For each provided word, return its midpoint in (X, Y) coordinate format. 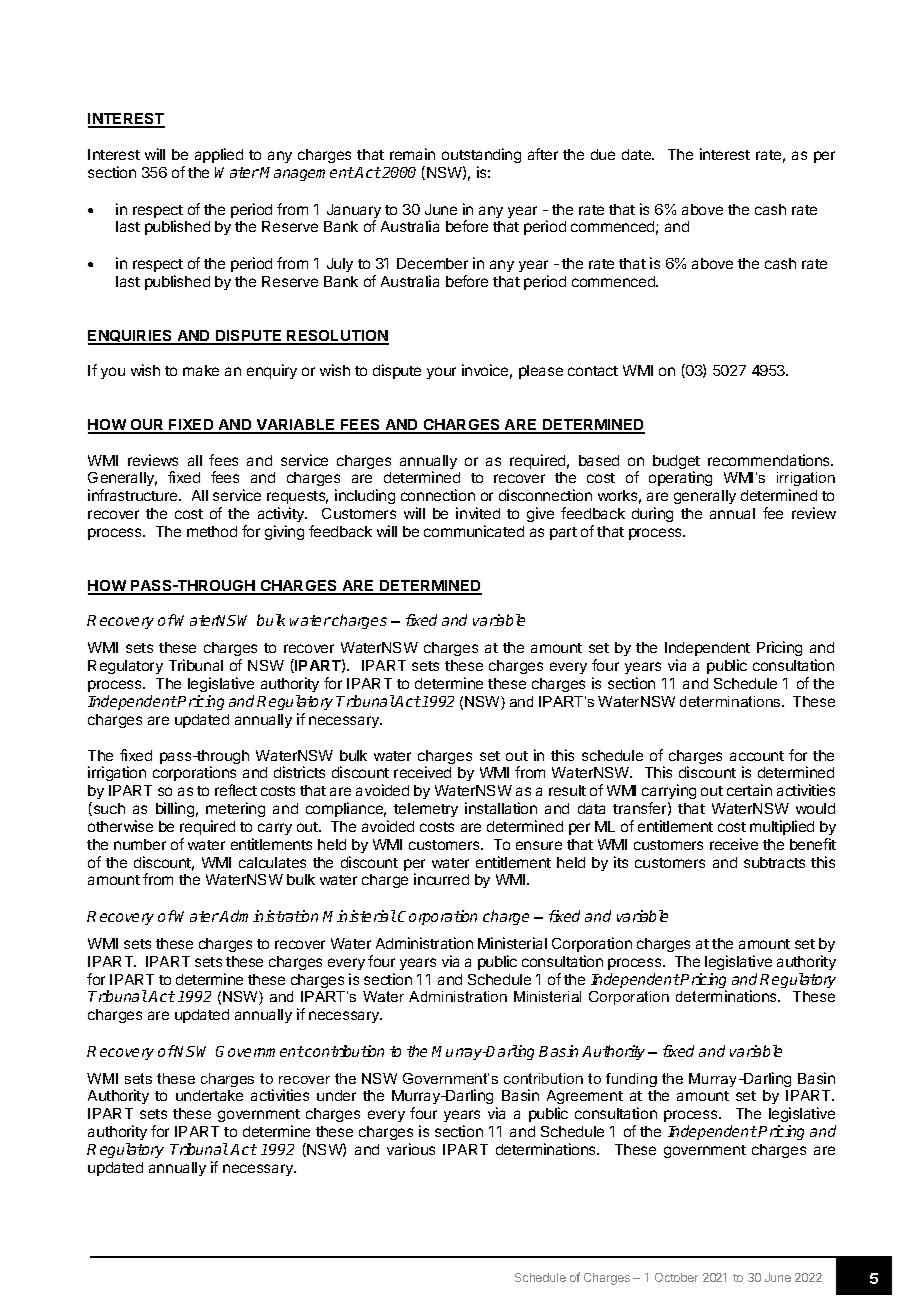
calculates (272, 862)
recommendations (770, 460)
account (757, 756)
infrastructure (134, 495)
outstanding (481, 155)
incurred (441, 879)
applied (219, 155)
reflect (236, 790)
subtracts (774, 862)
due (603, 154)
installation (501, 808)
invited (478, 513)
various (411, 1149)
